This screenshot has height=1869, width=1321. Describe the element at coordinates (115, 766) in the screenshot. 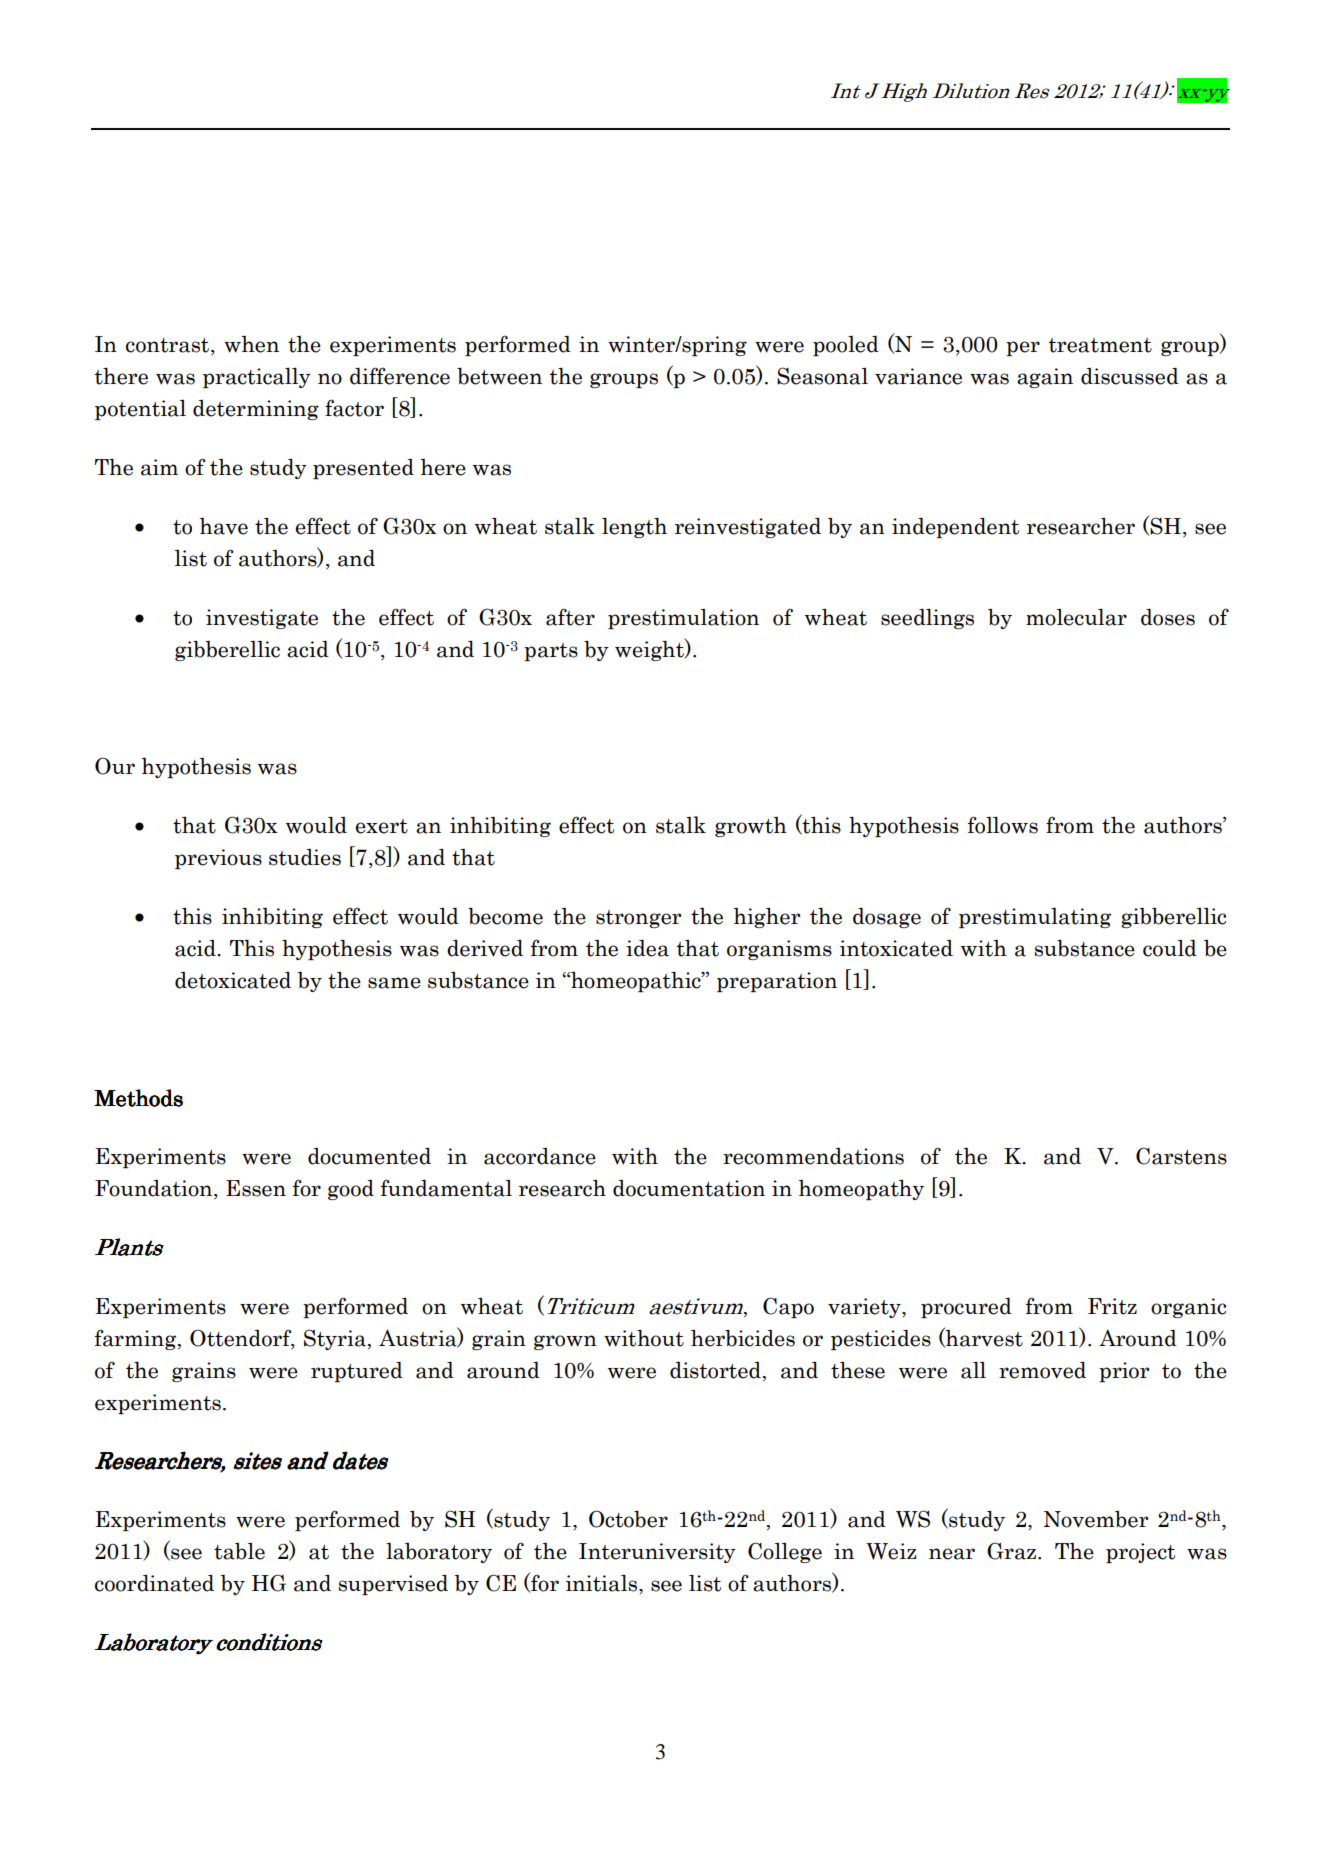

I see `Our` at that location.
